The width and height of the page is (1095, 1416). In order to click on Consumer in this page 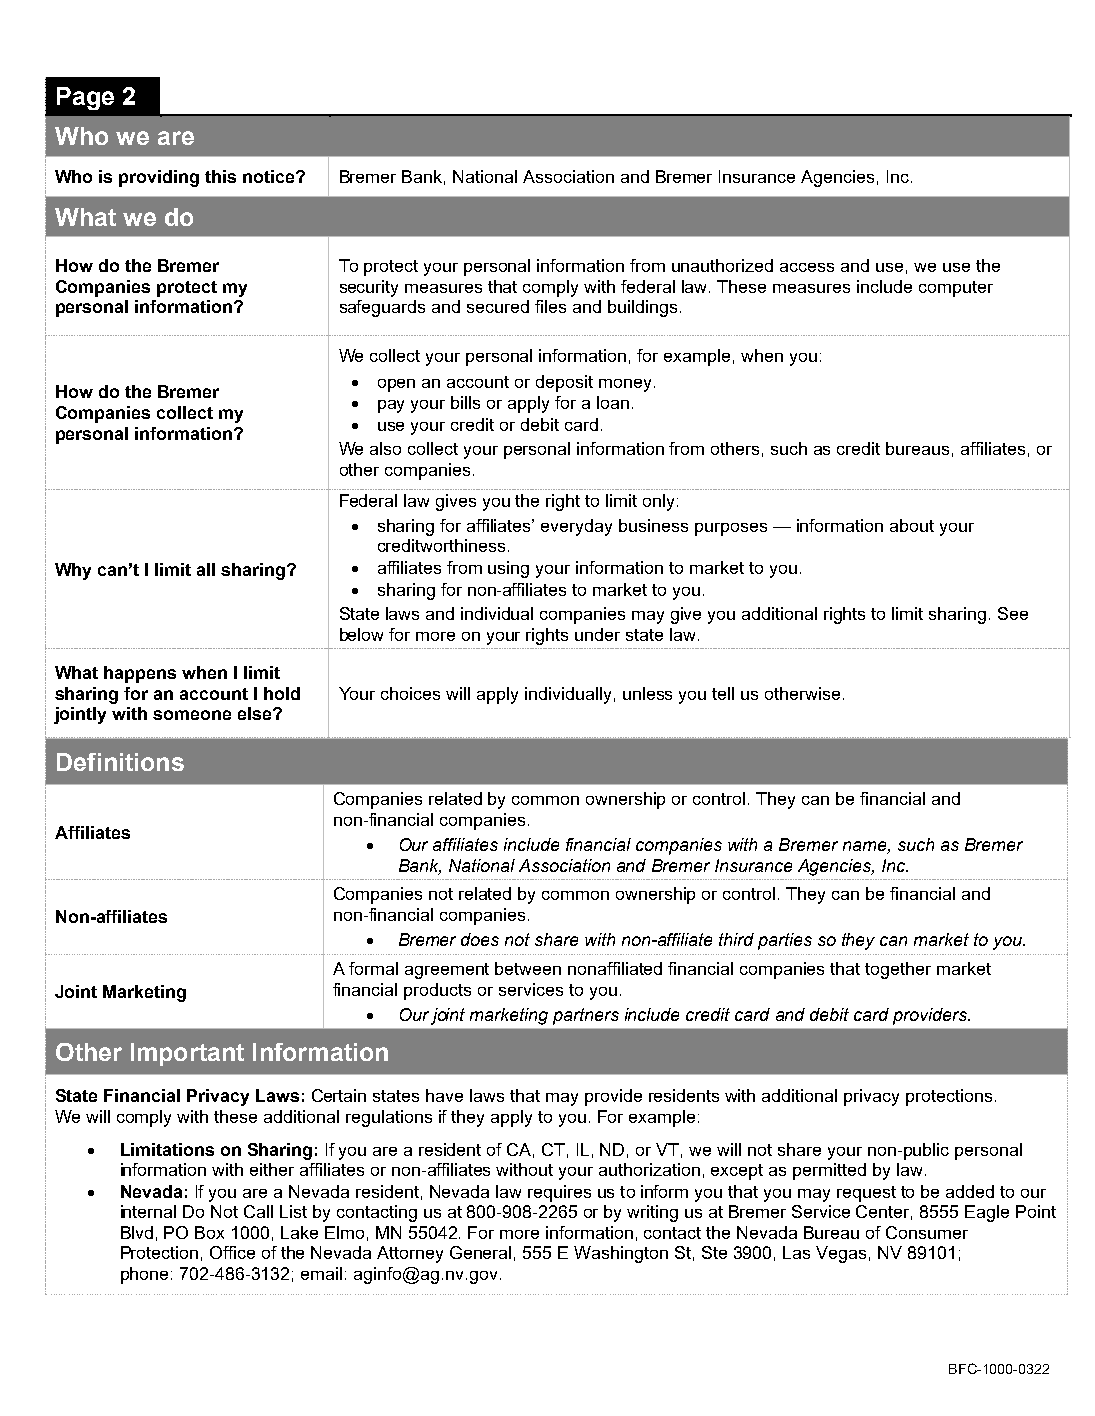, I will do `click(927, 1232)`.
